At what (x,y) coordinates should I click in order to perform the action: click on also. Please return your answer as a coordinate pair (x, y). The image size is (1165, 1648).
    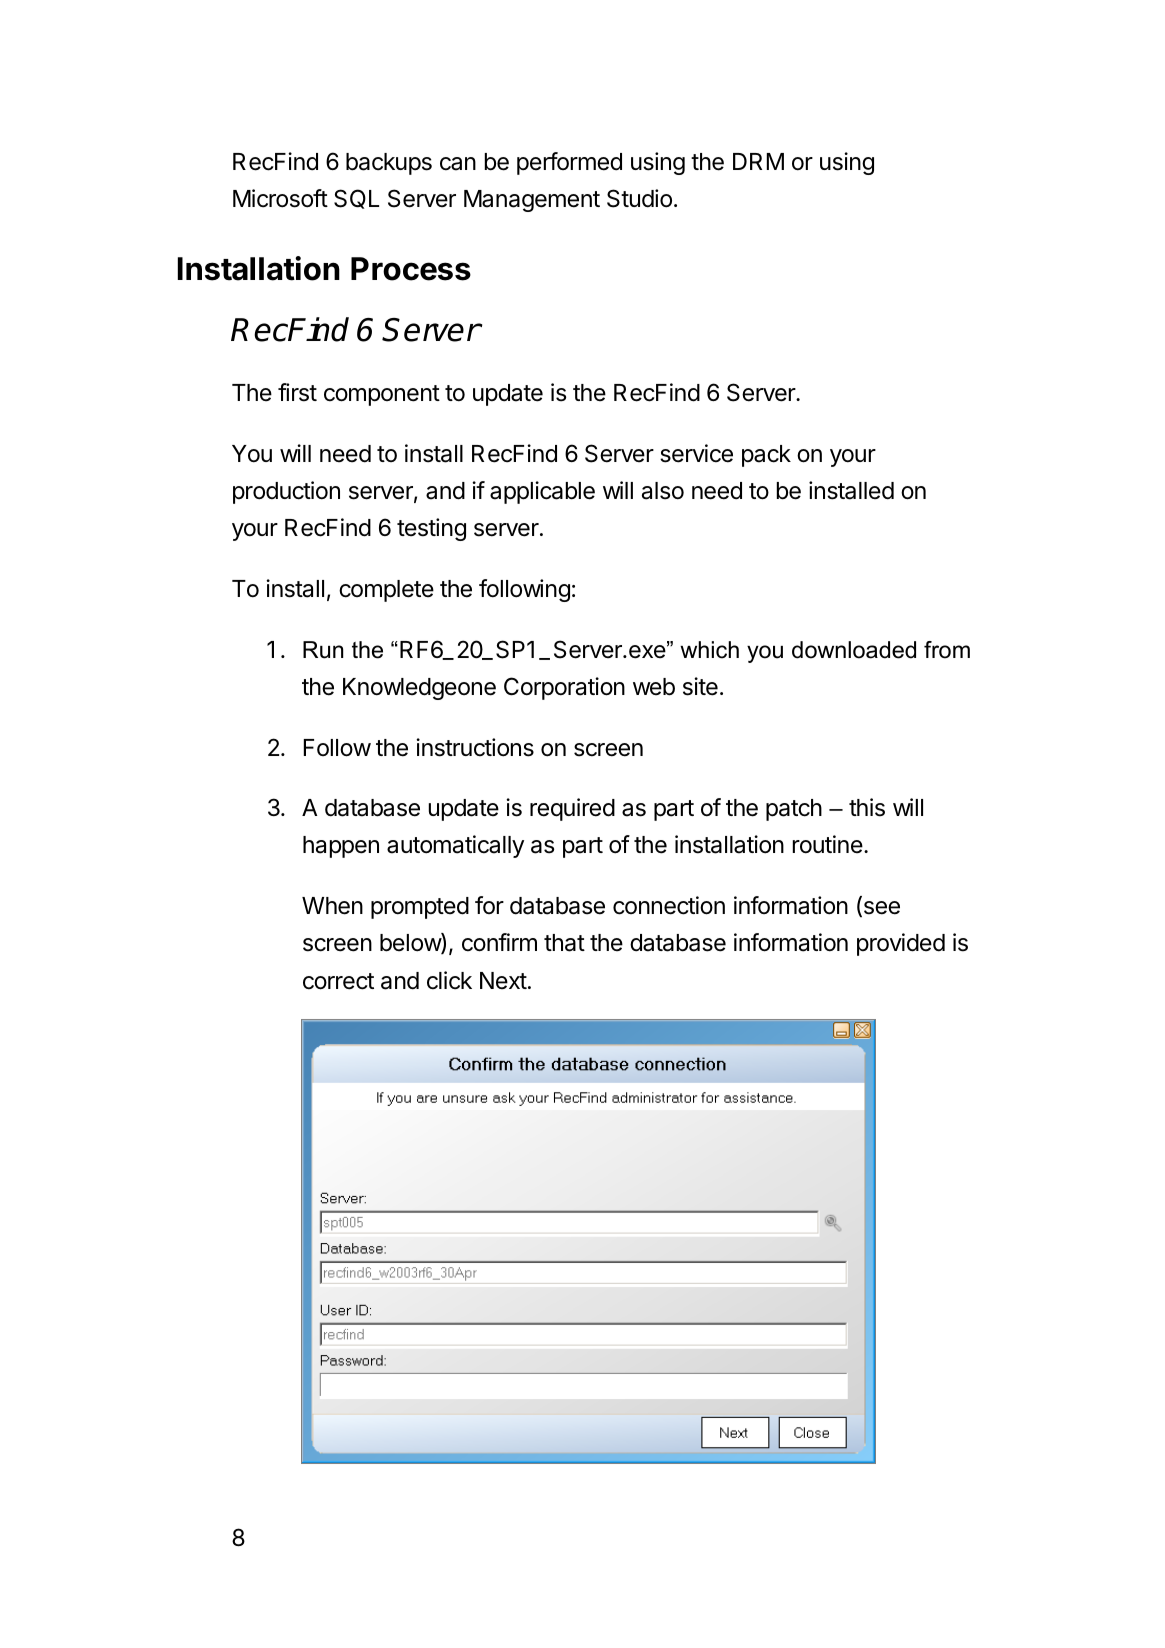
    Looking at the image, I should click on (663, 491).
